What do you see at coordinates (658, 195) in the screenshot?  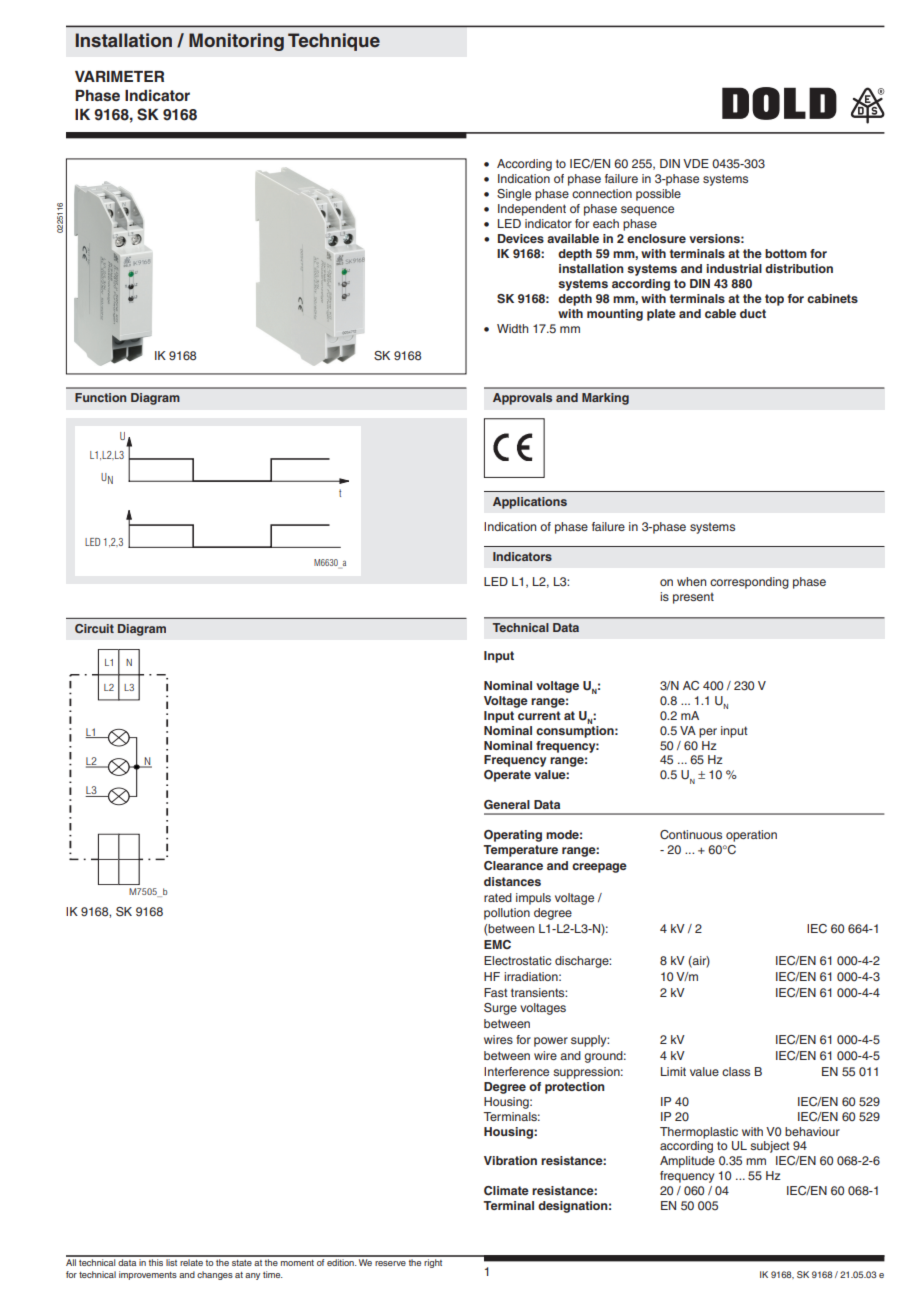 I see `possible` at bounding box center [658, 195].
